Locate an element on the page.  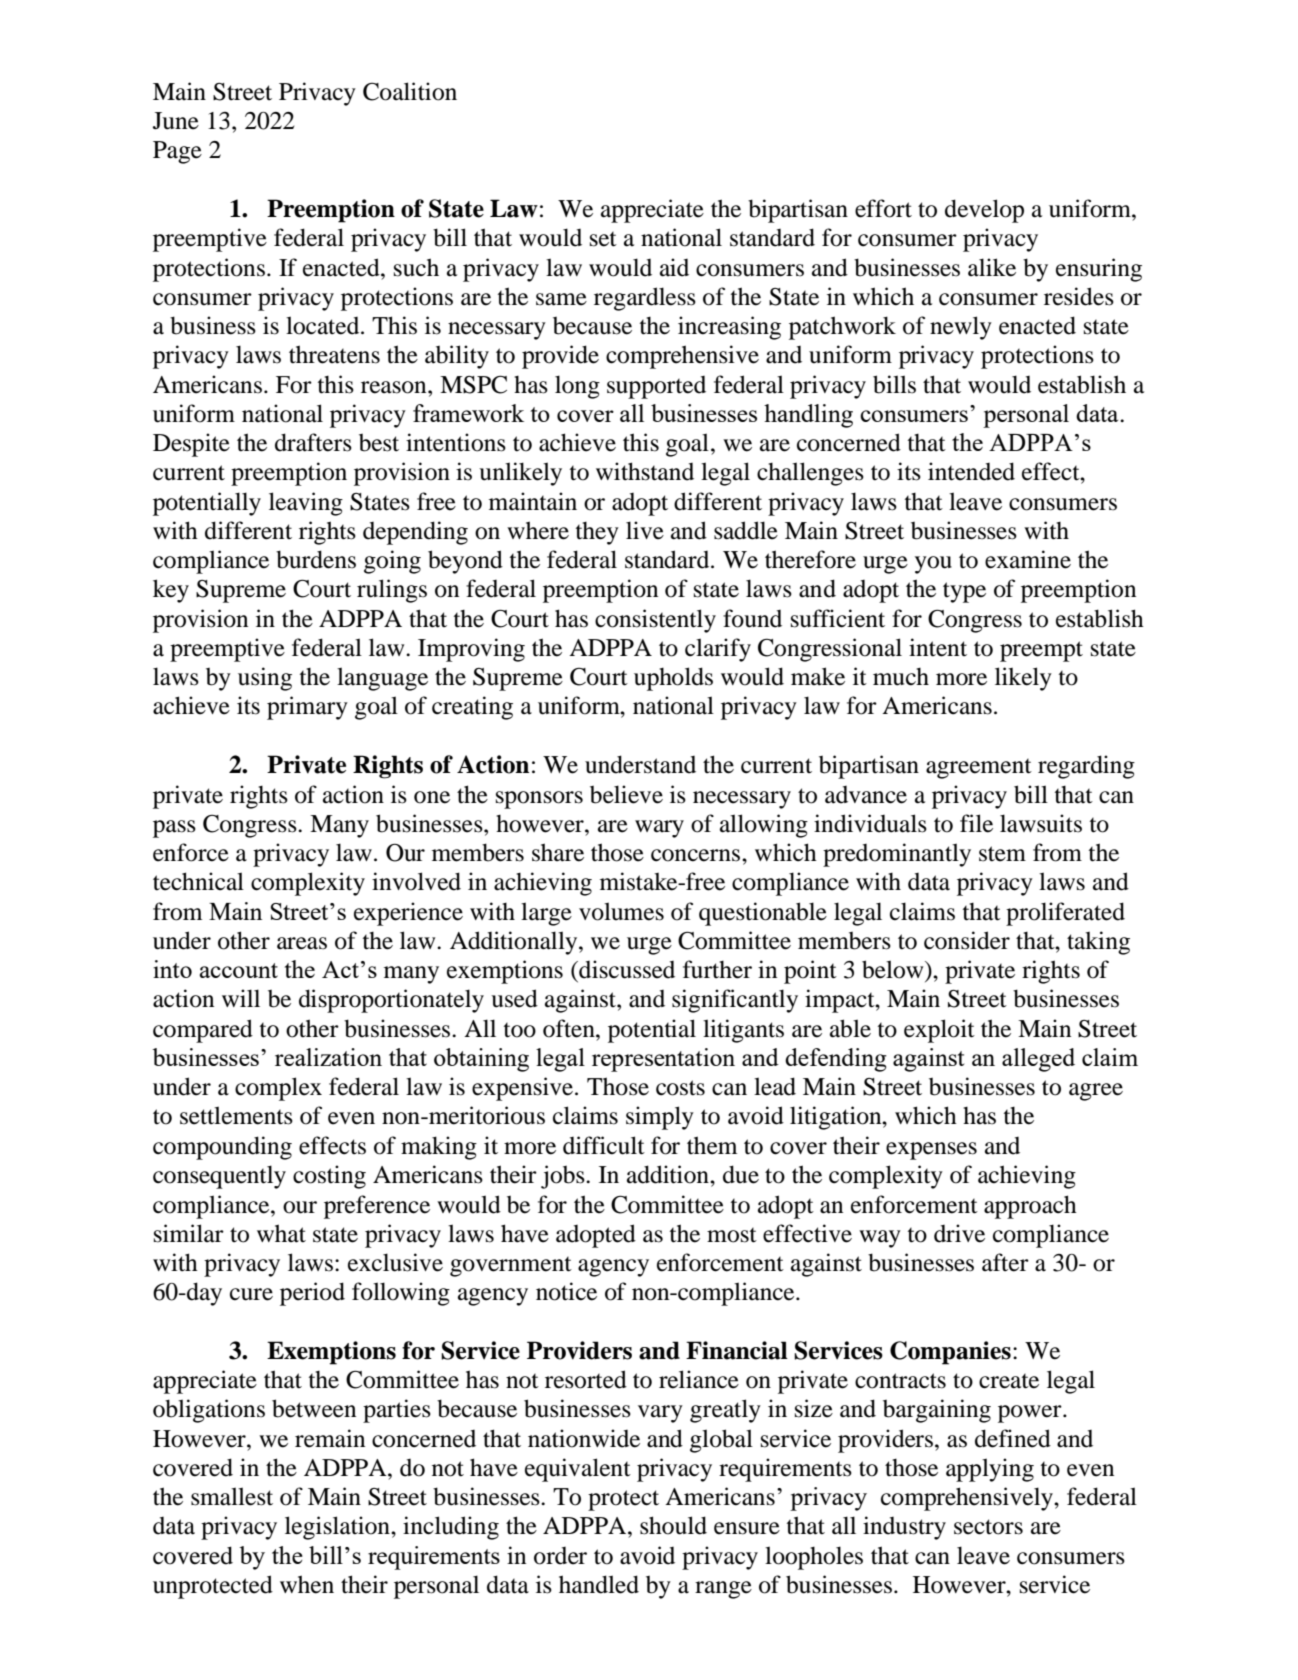
live is located at coordinates (645, 530).
